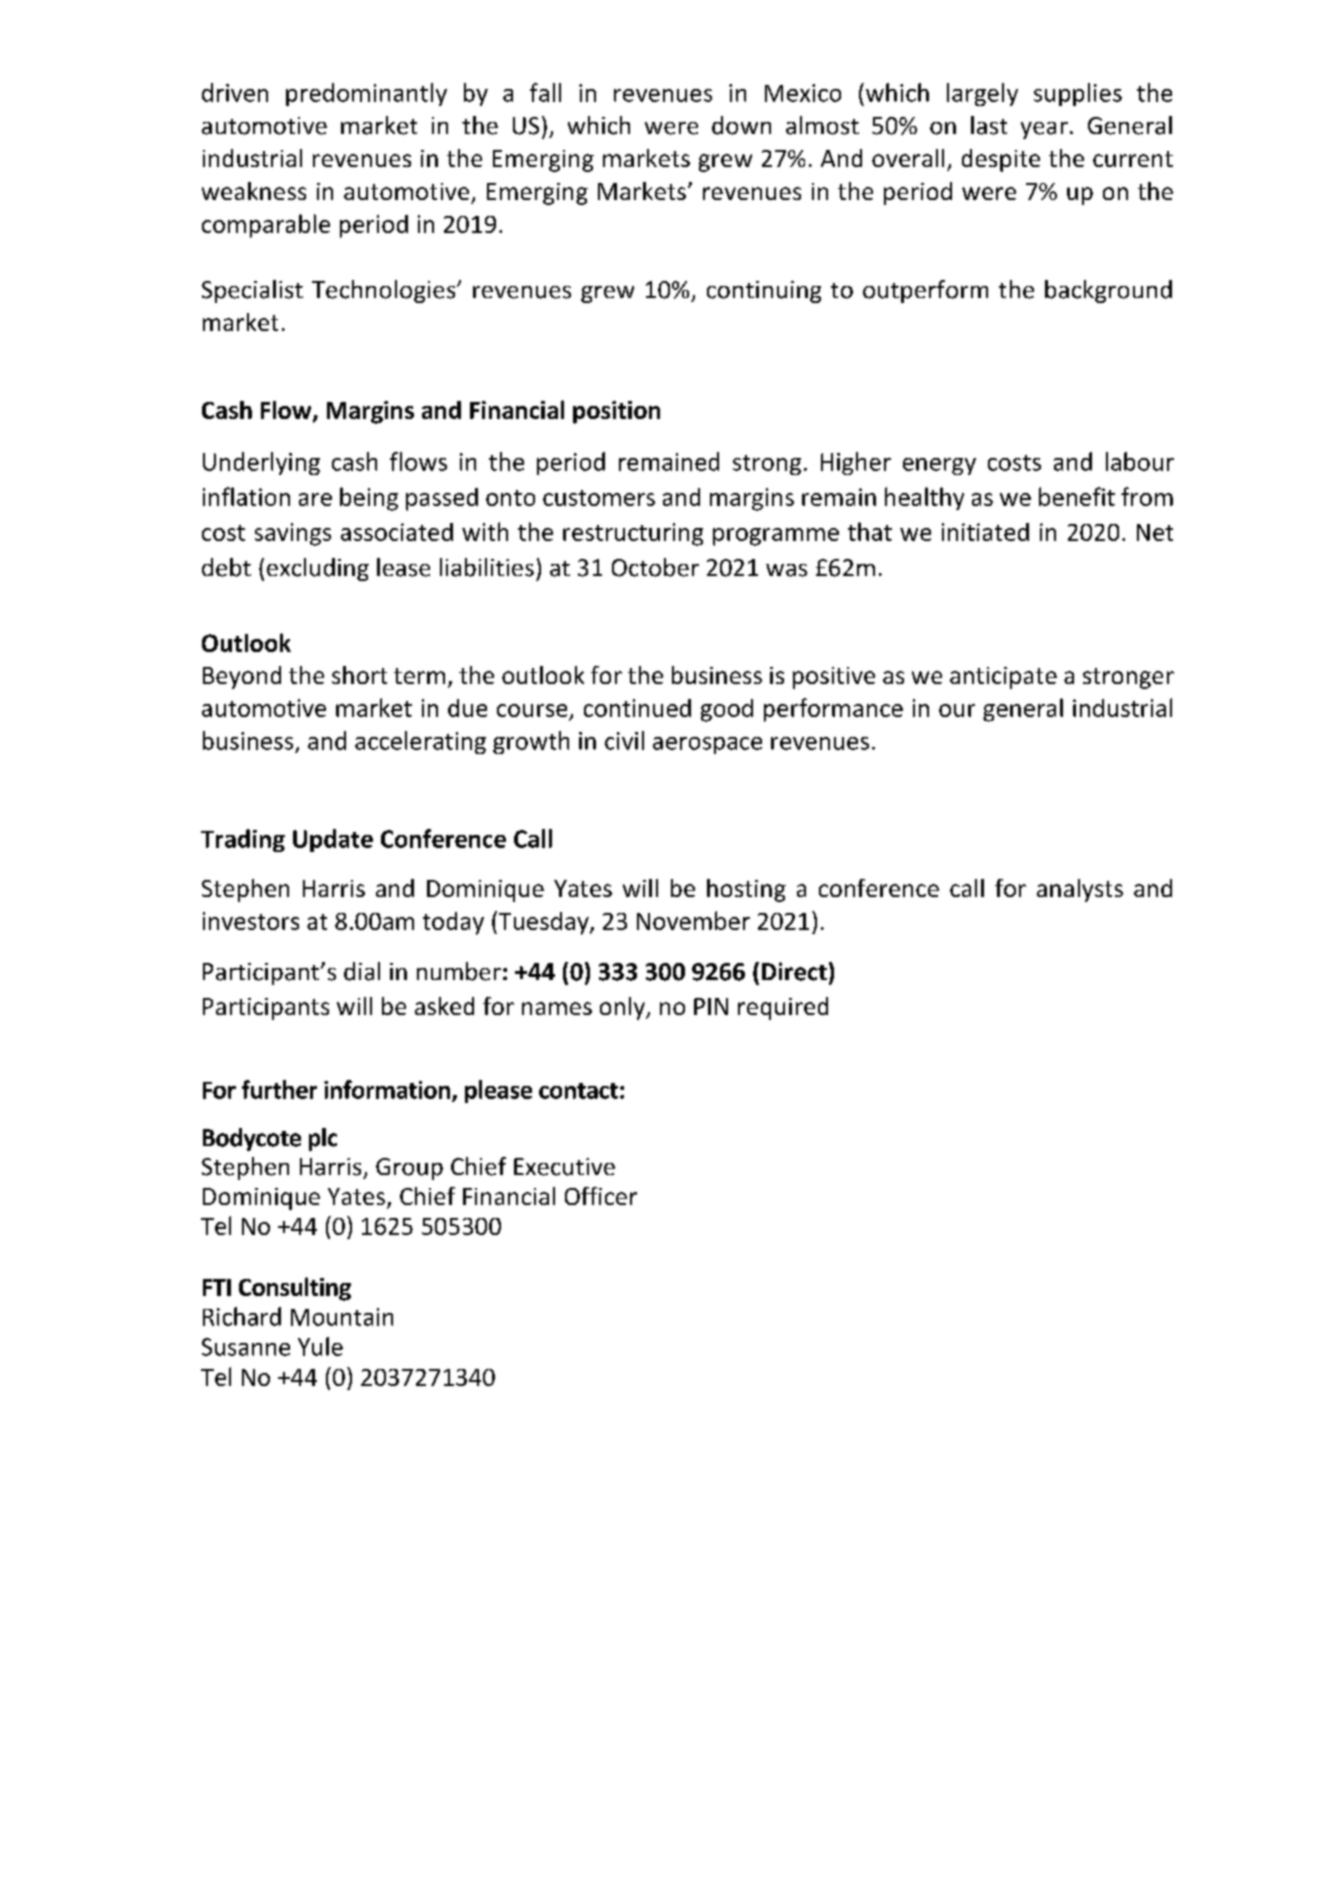 The width and height of the screenshot is (1332, 1883). Describe the element at coordinates (366, 94) in the screenshot. I see `predominantly` at that location.
